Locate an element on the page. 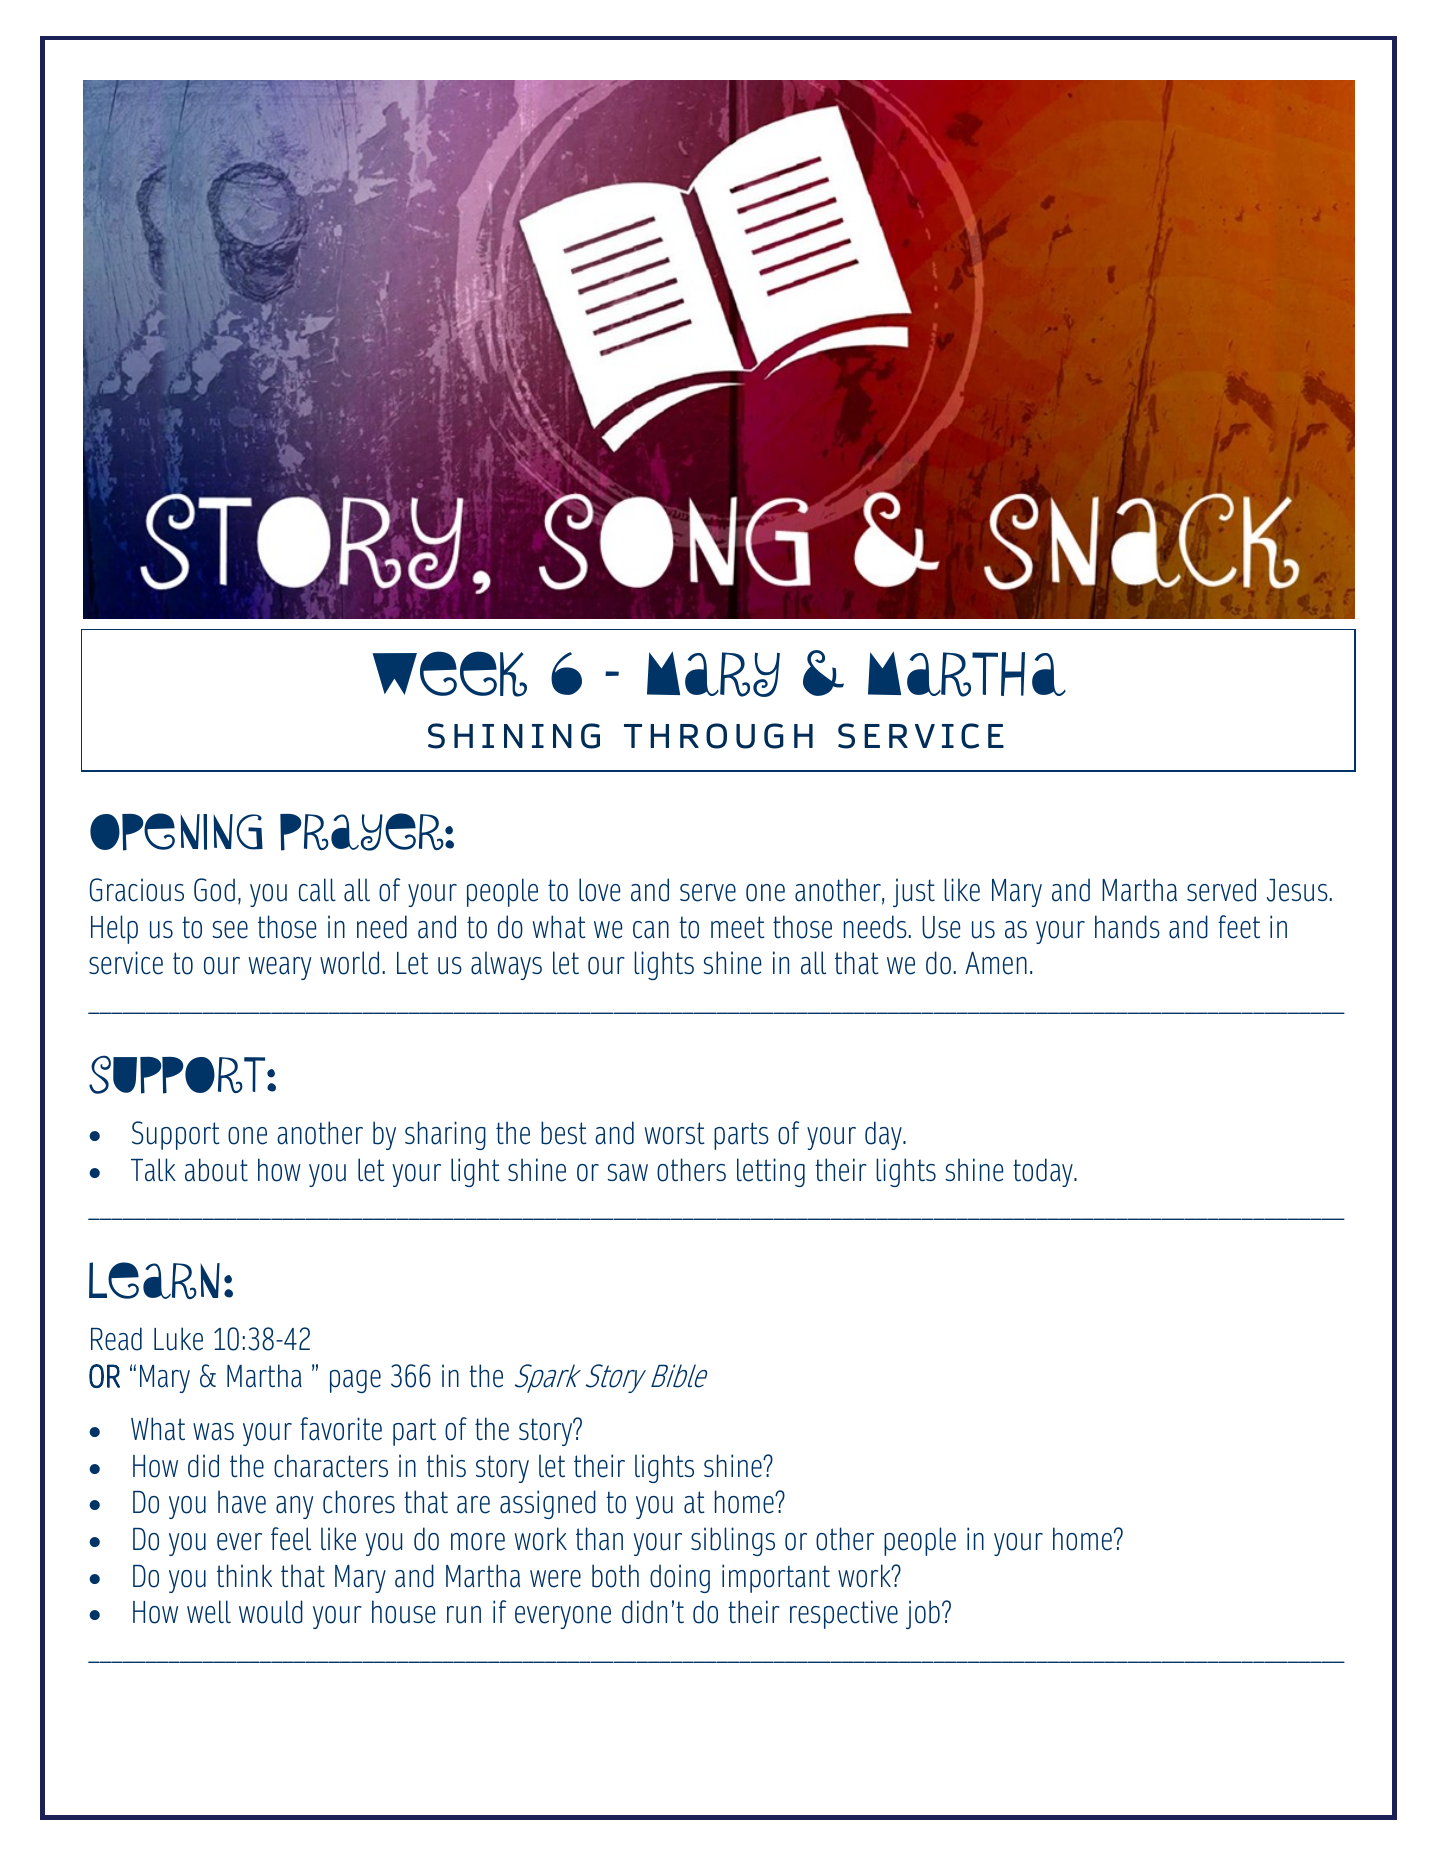  Jesus is located at coordinates (1298, 890).
